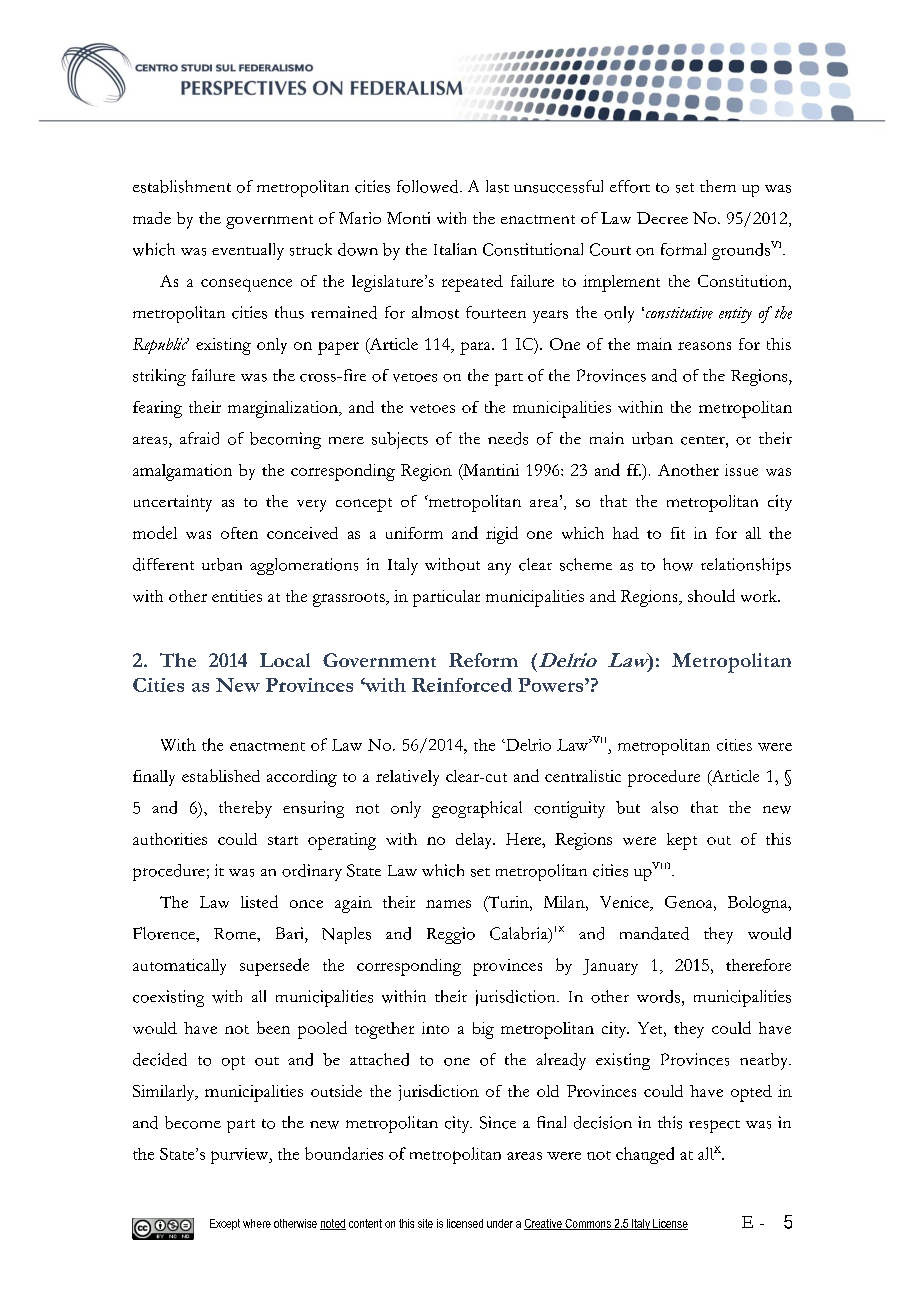 The image size is (924, 1309). I want to click on also, so click(664, 807).
